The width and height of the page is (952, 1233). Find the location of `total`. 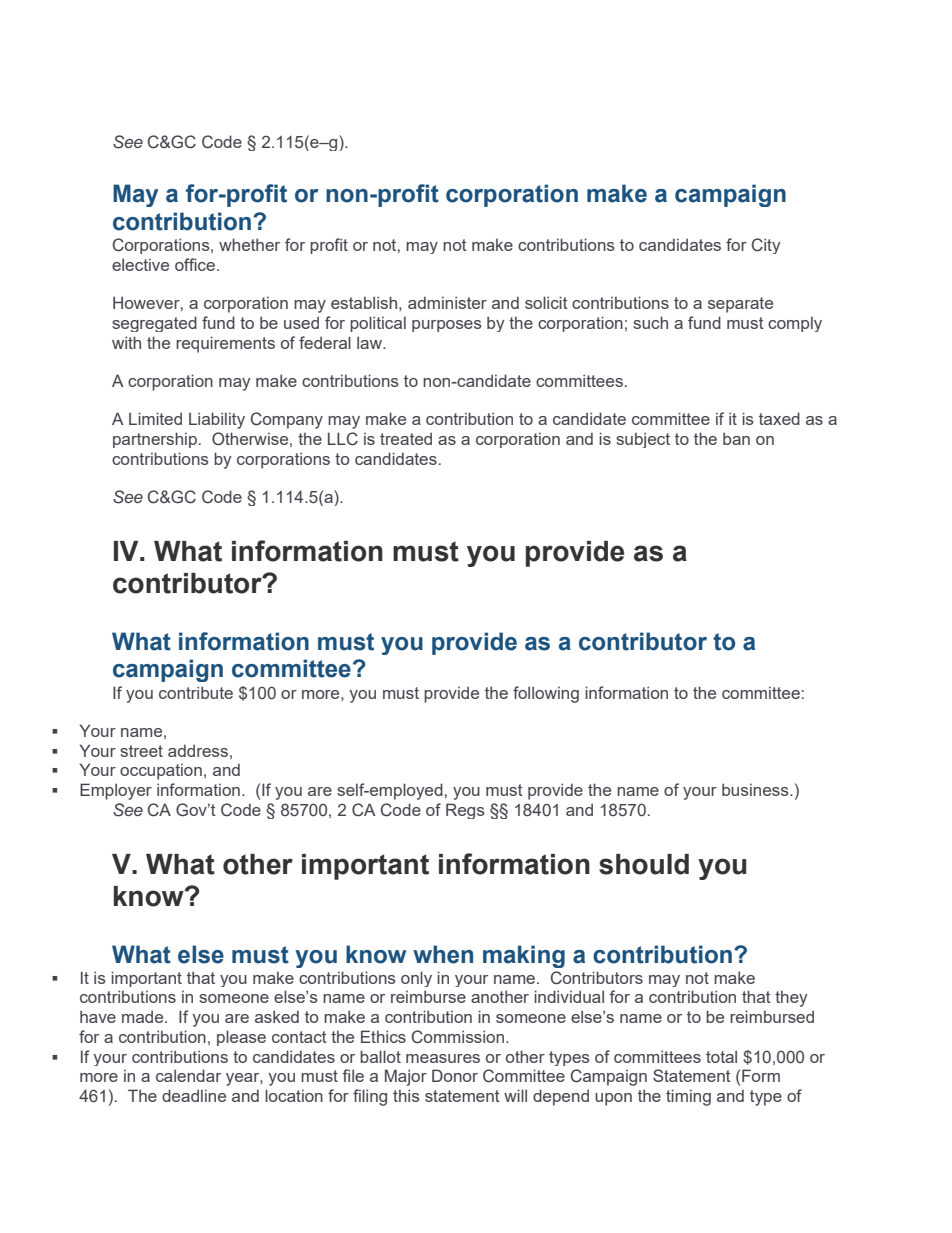

total is located at coordinates (721, 1056).
